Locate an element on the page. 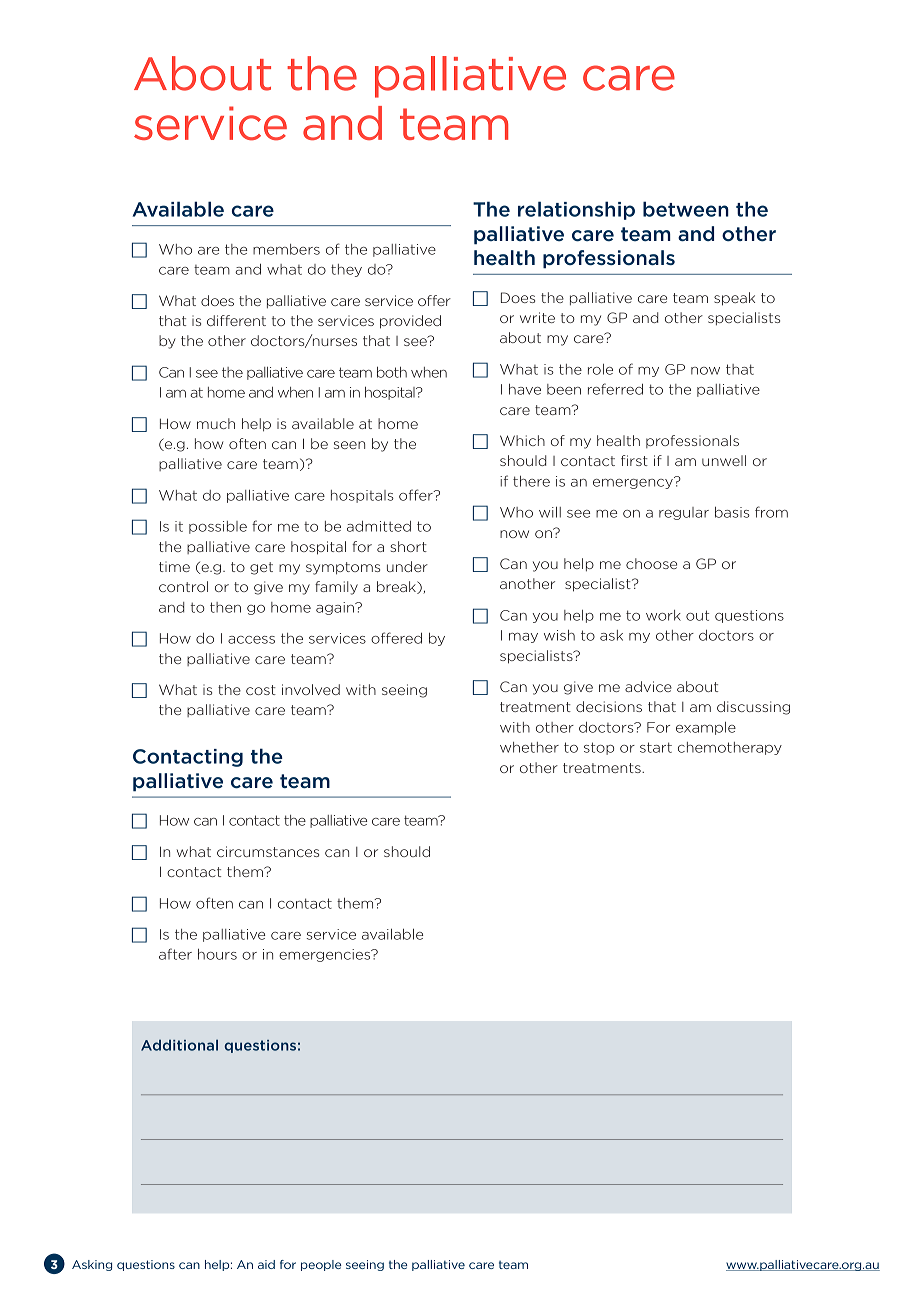  members is located at coordinates (286, 249).
